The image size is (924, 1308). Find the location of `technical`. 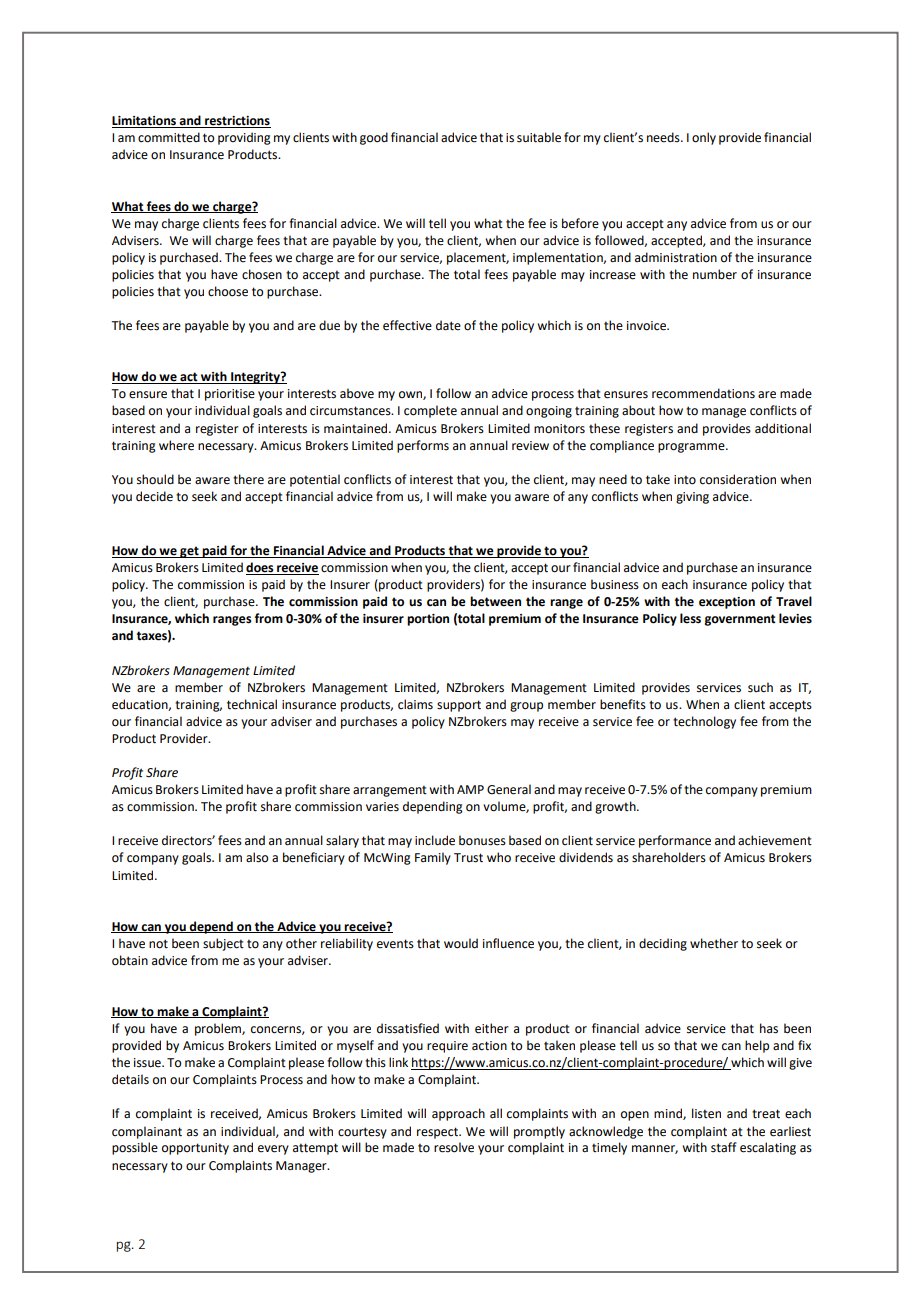

technical is located at coordinates (252, 704).
